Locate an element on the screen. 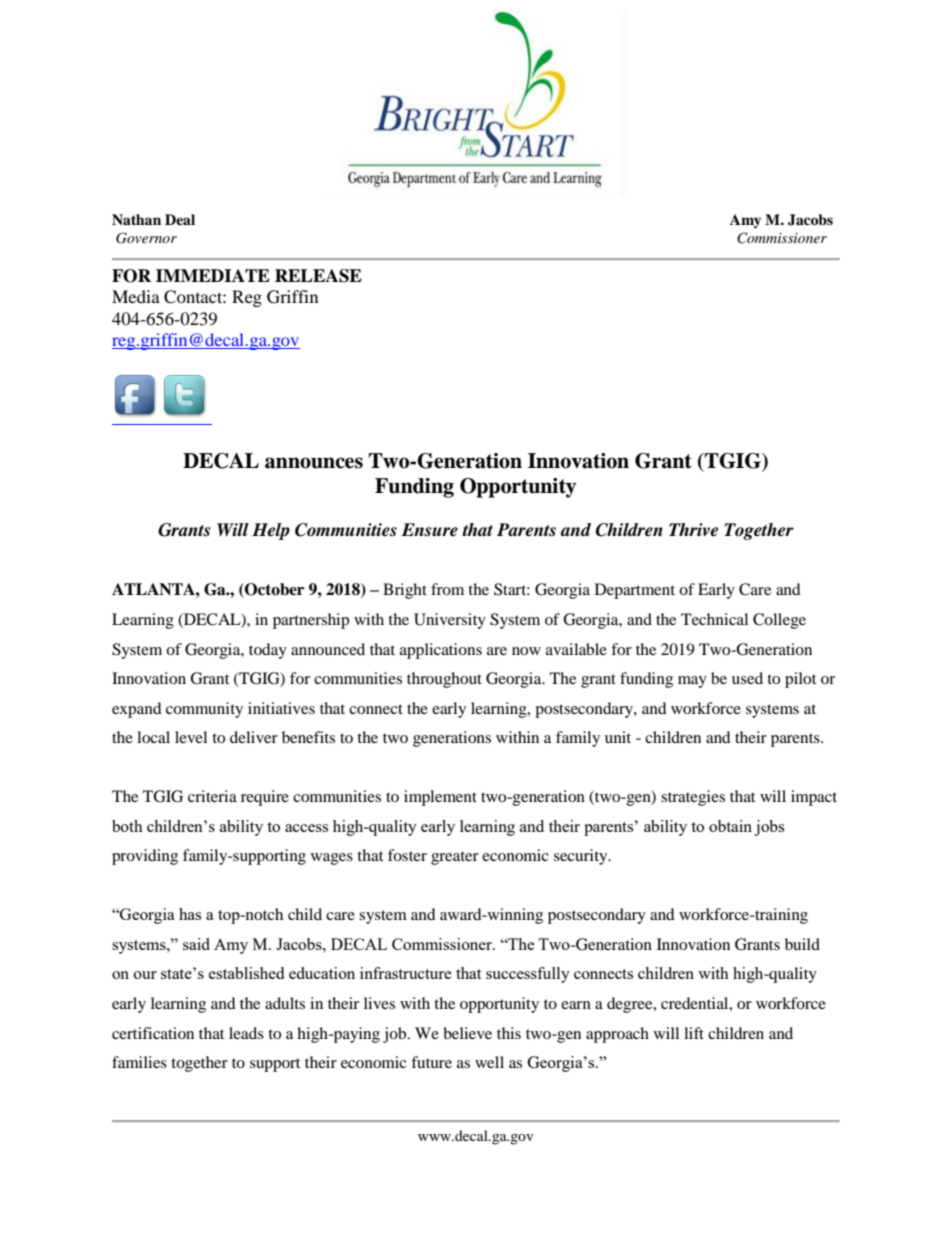  leads is located at coordinates (246, 1033).
